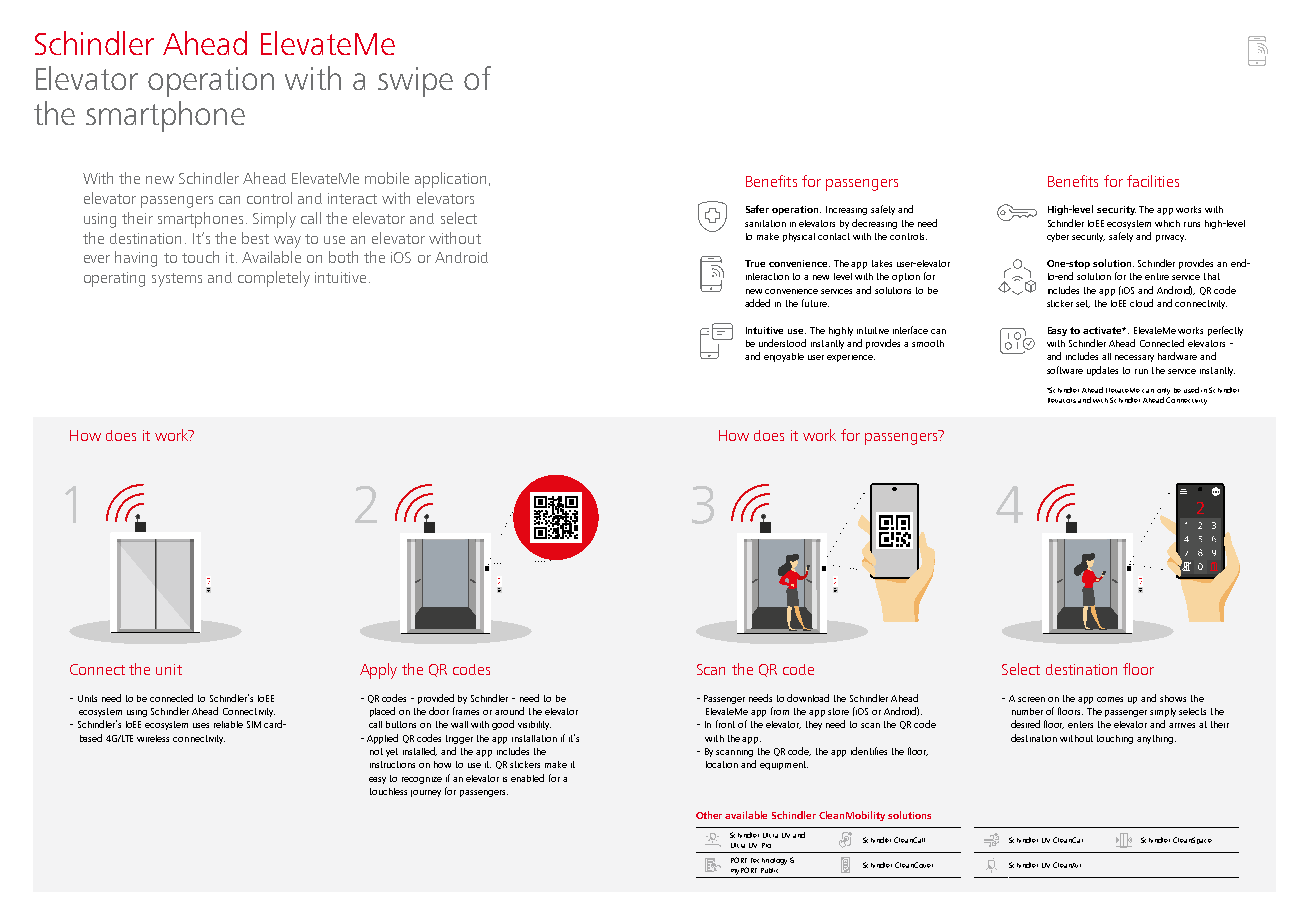 This image has width=1308, height=924. What do you see at coordinates (808, 698) in the image?
I see `download` at bounding box center [808, 698].
